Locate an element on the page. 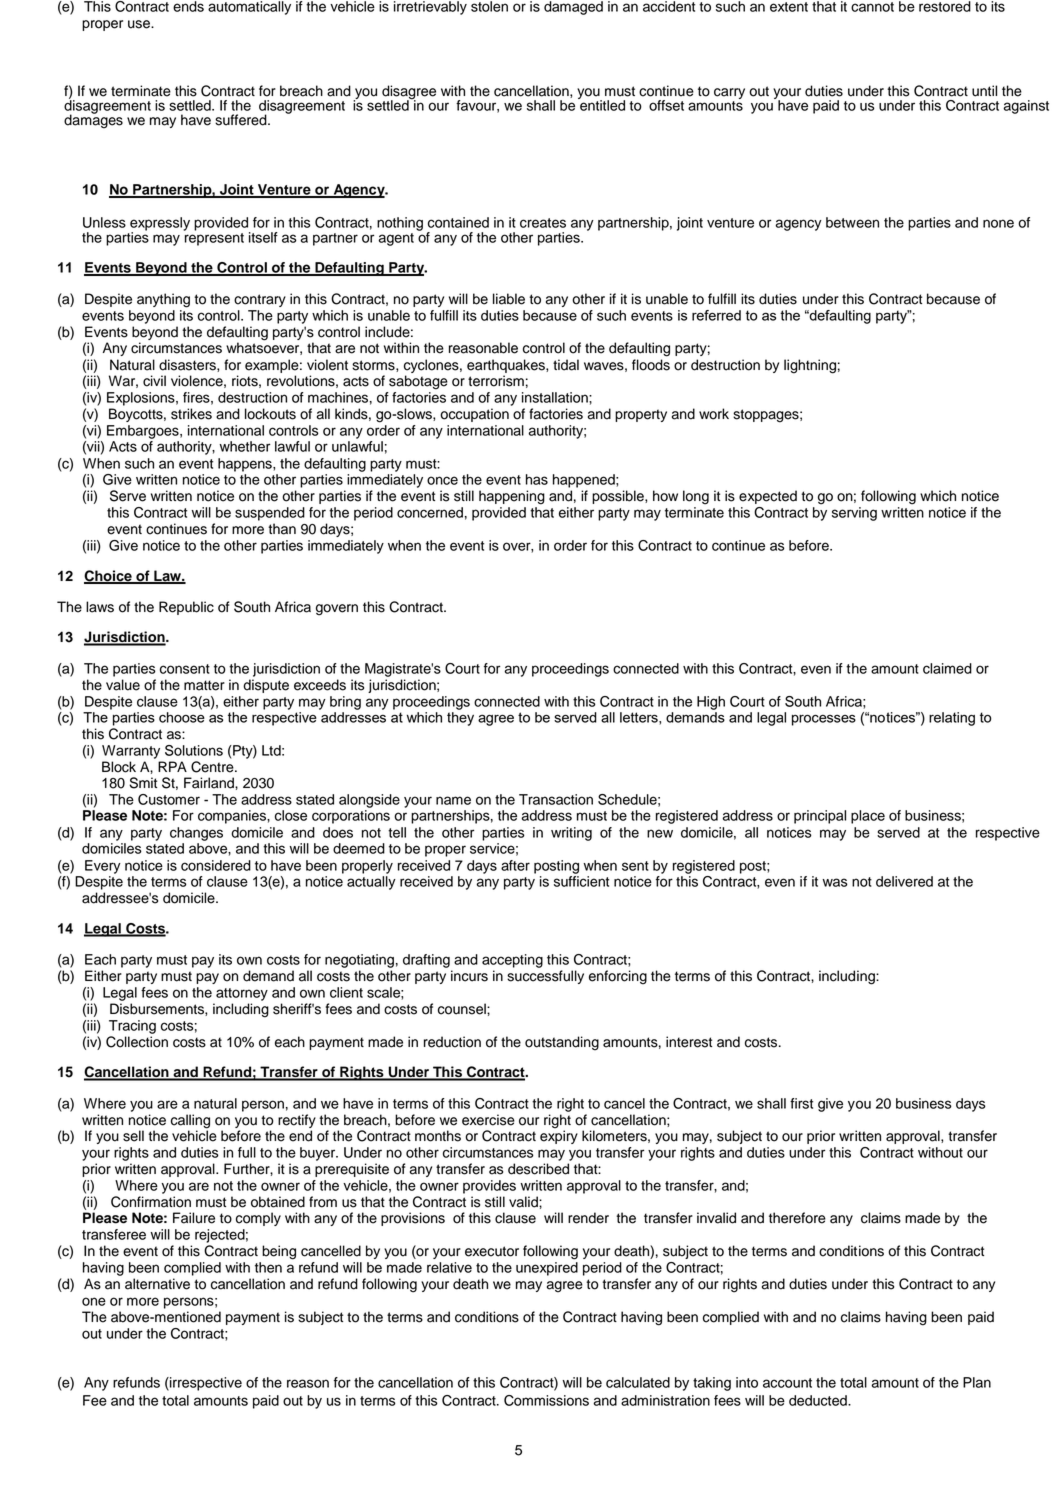 This document has width=1063, height=1504. damaged is located at coordinates (573, 8).
